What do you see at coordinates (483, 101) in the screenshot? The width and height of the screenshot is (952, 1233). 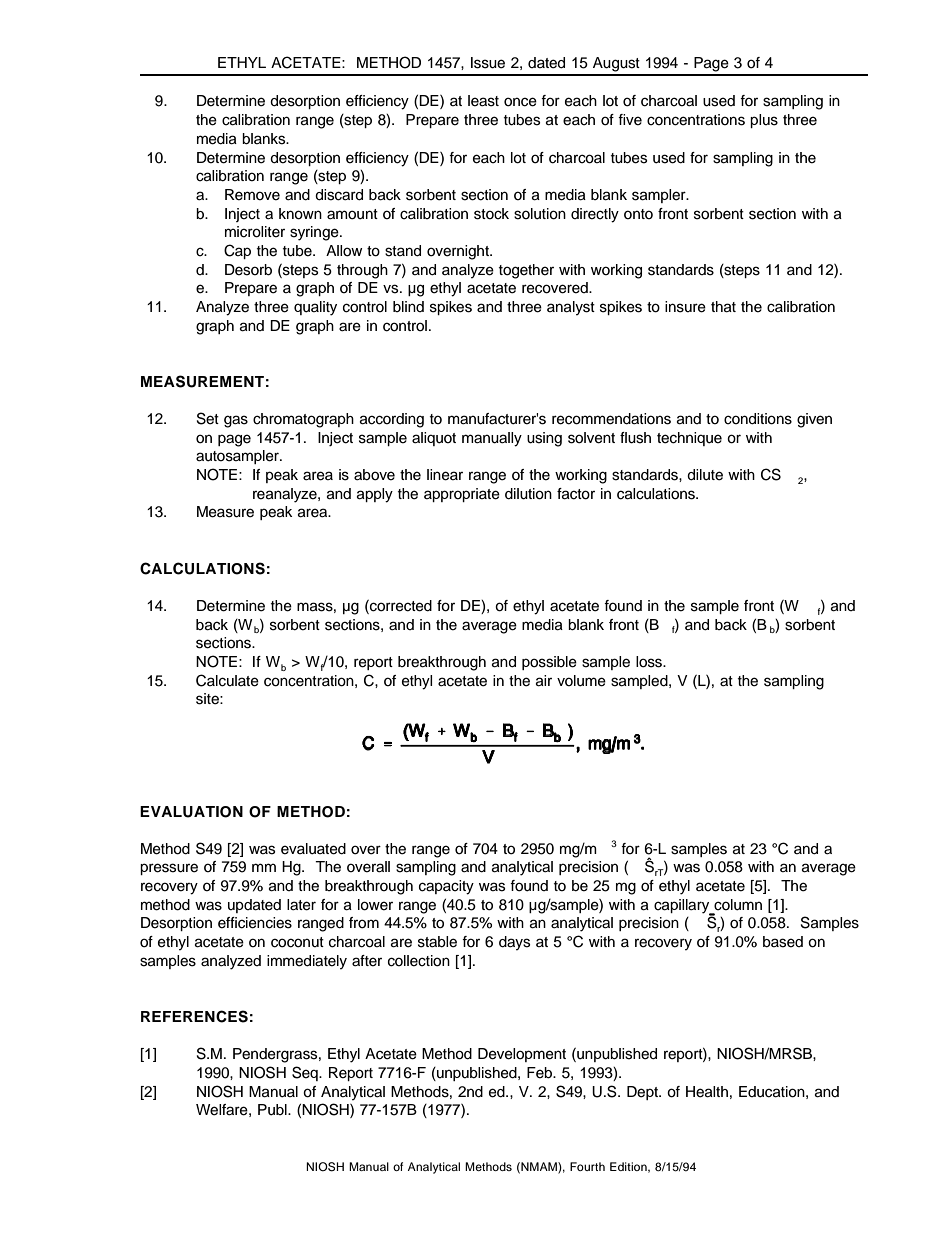 I see `least` at bounding box center [483, 101].
